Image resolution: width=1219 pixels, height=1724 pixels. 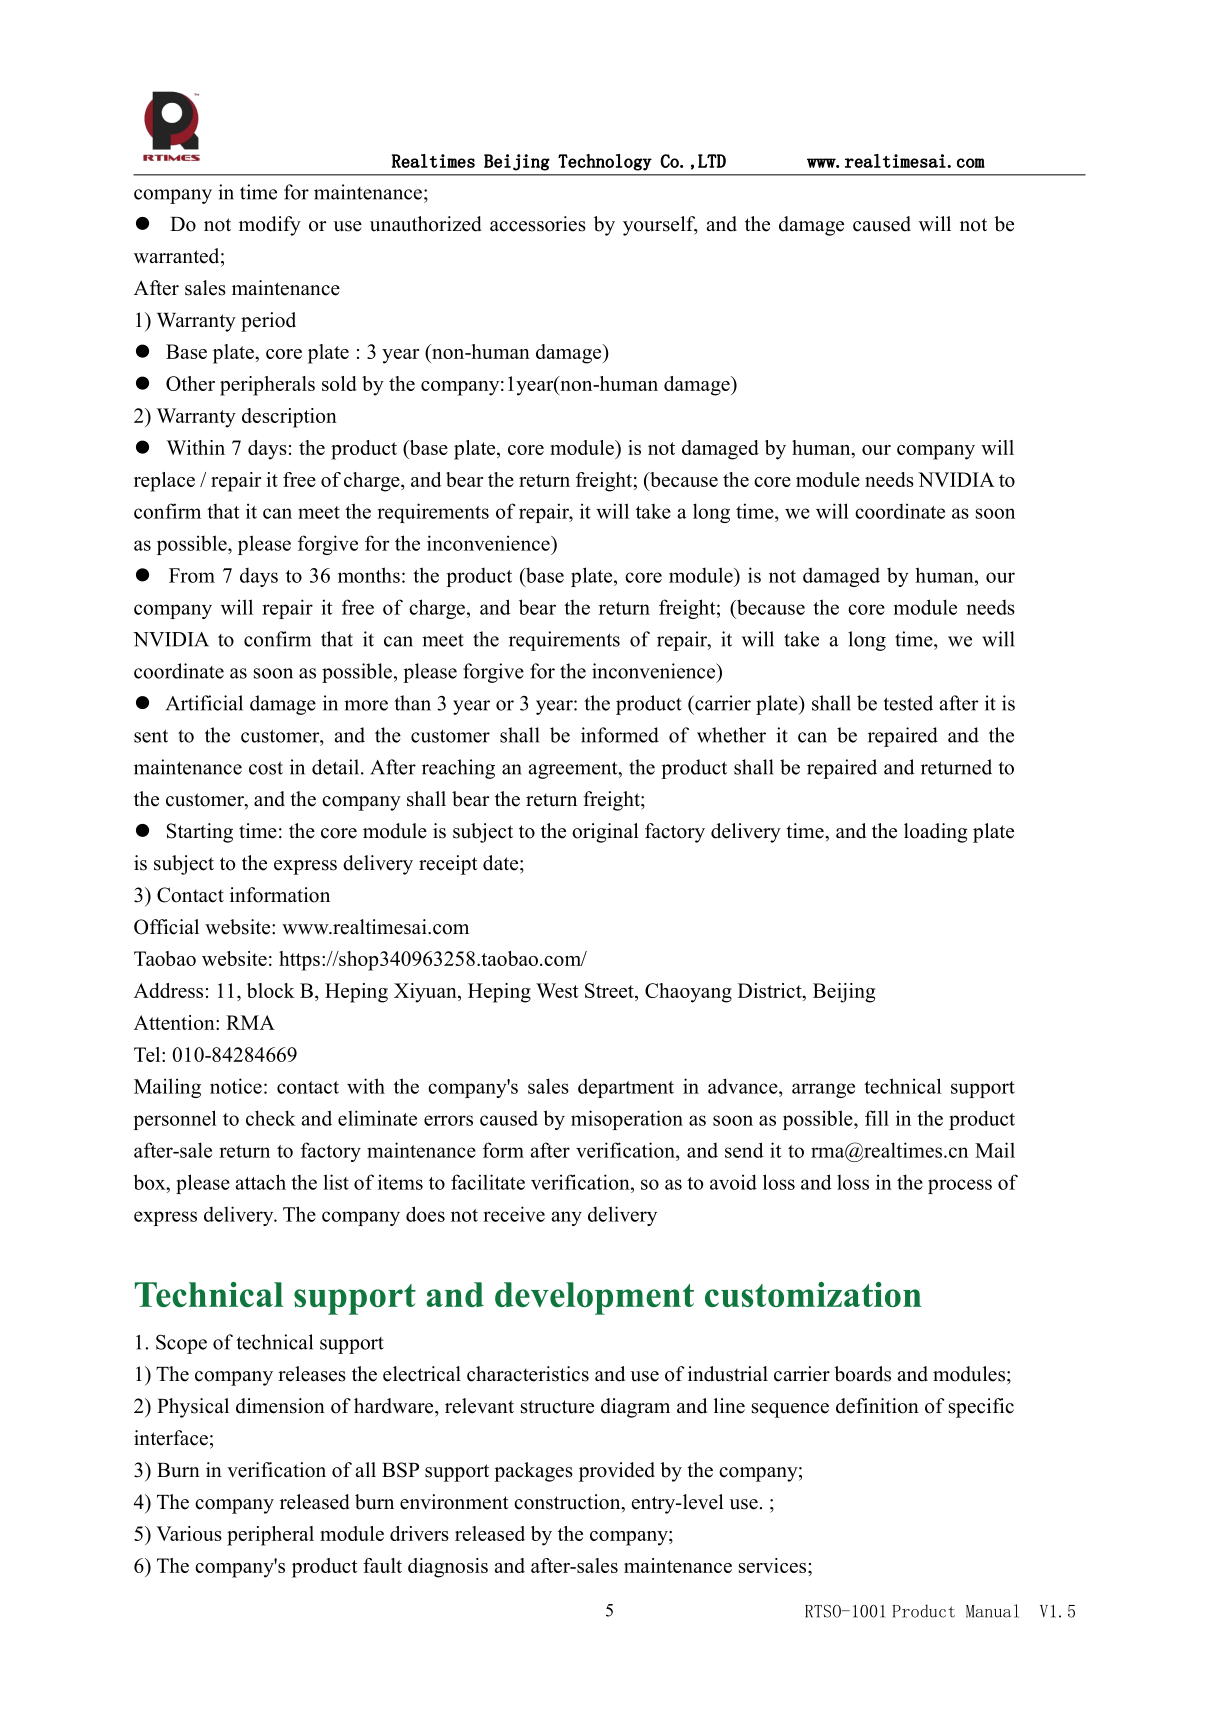 What do you see at coordinates (660, 226) in the screenshot?
I see `yourself` at bounding box center [660, 226].
